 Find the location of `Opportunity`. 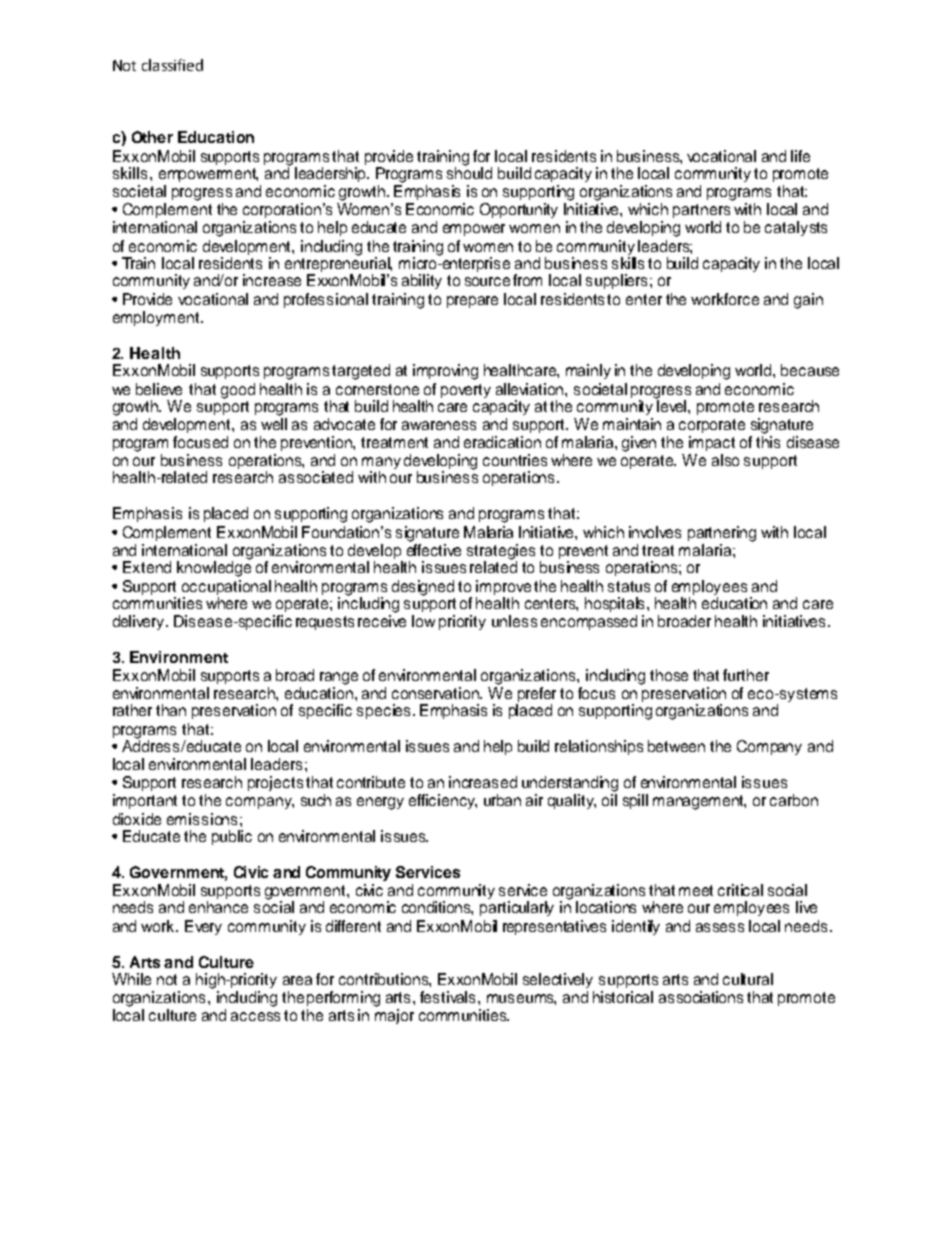

Opportunity is located at coordinates (519, 210).
